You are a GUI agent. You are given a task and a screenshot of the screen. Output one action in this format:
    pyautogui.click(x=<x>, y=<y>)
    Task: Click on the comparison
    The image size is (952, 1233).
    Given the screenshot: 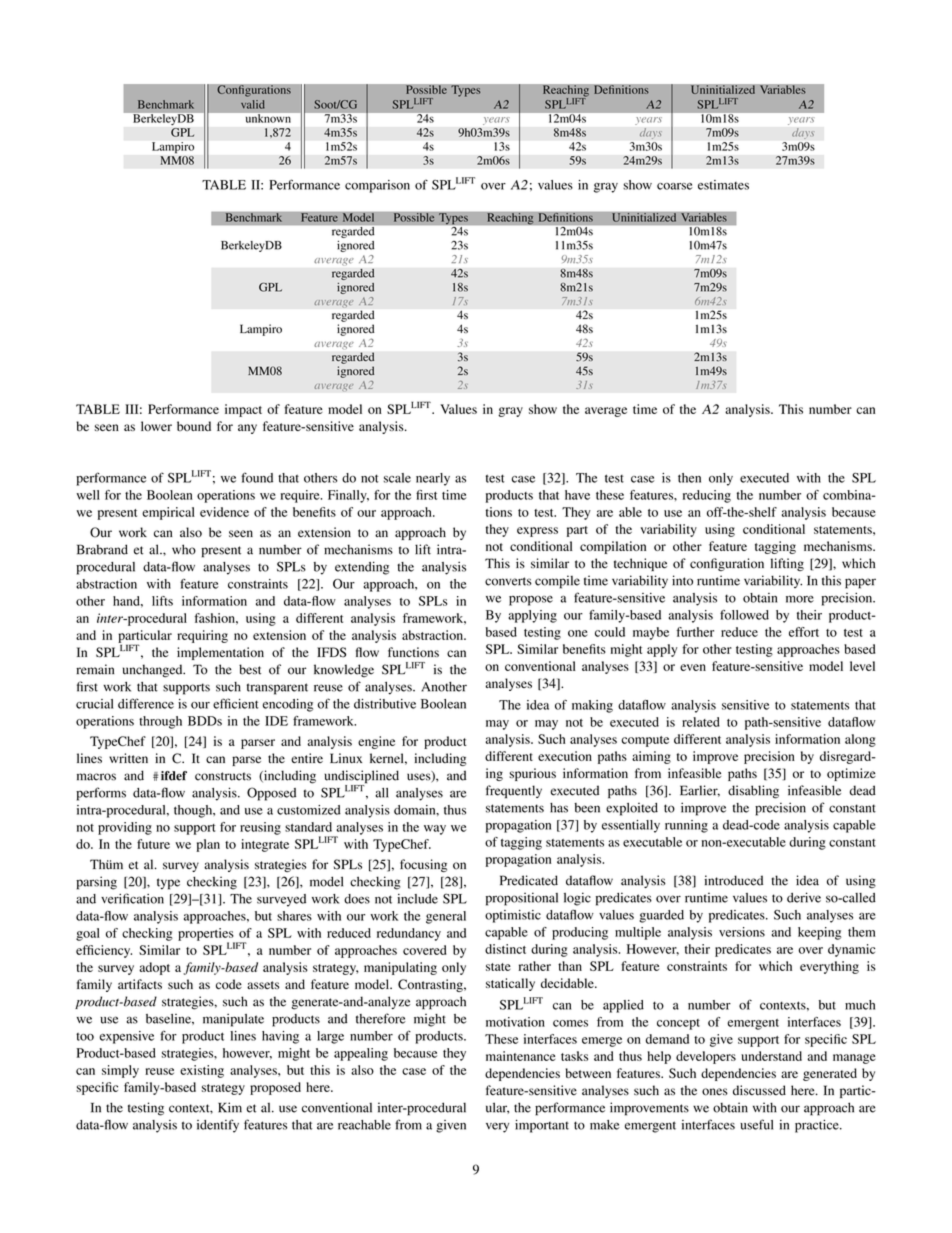 What is the action you would take?
    pyautogui.click(x=377, y=186)
